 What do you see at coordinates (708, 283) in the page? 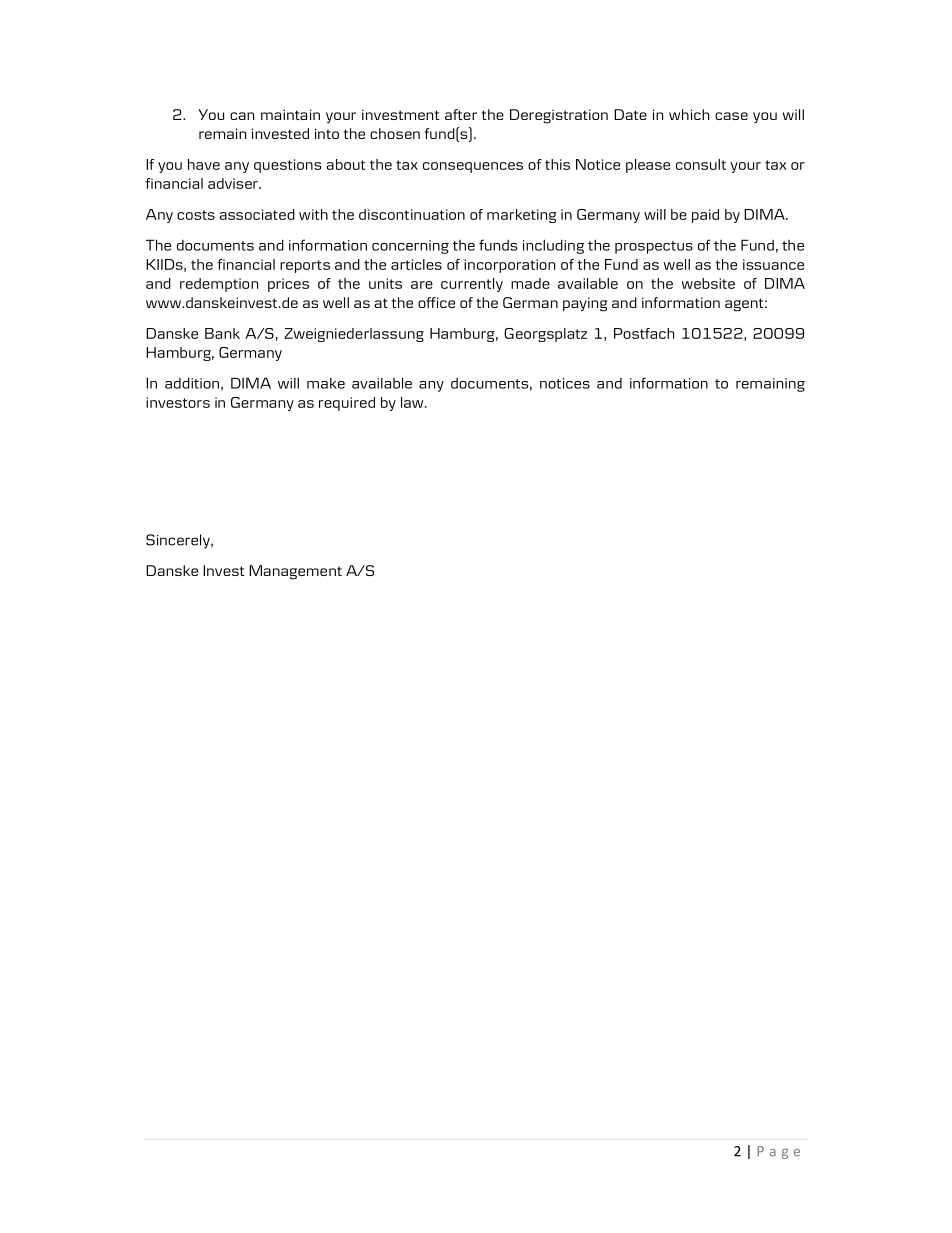
I see `website` at bounding box center [708, 283].
